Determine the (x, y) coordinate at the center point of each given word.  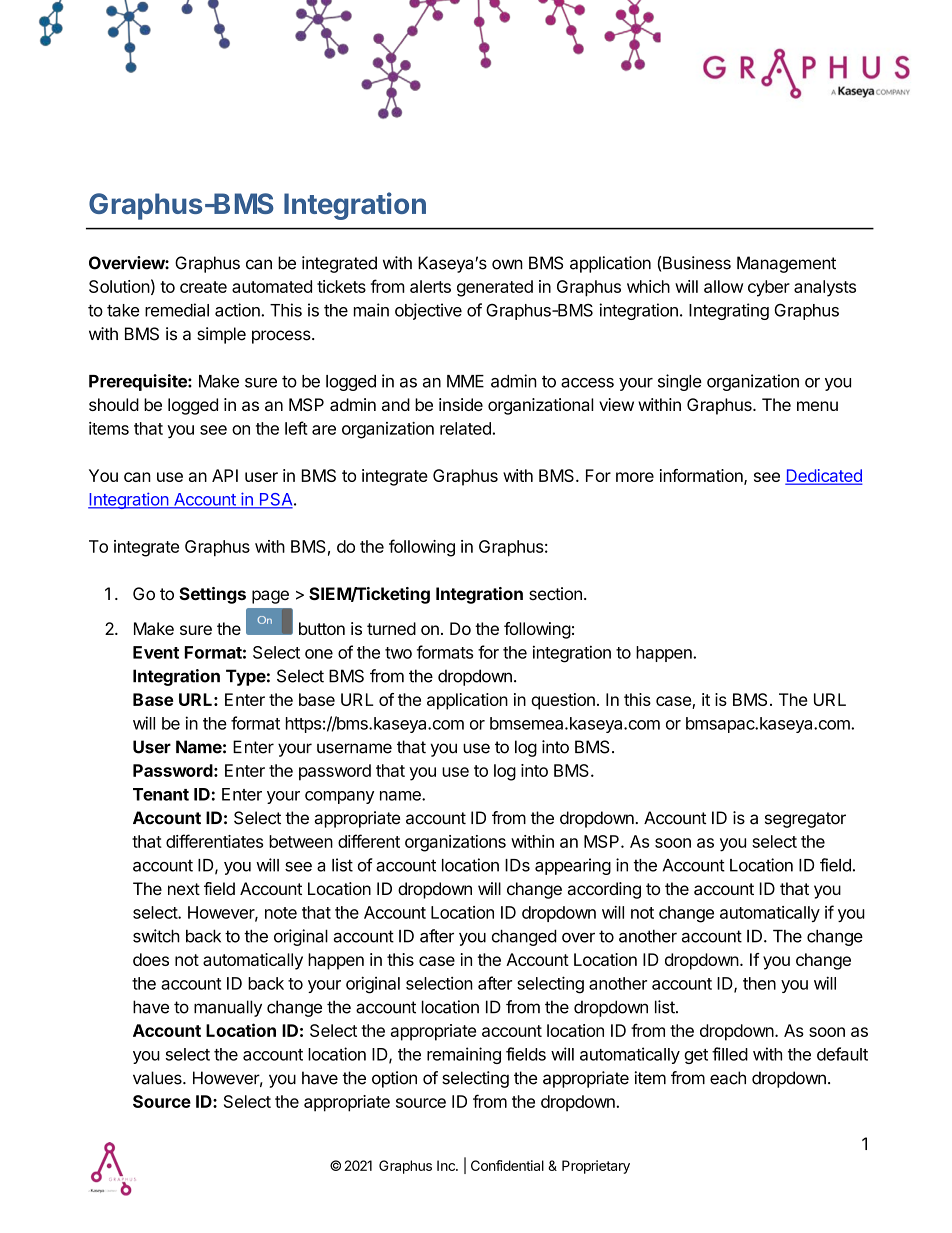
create (203, 287)
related (465, 428)
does (151, 959)
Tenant (161, 794)
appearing (573, 866)
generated (495, 288)
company (339, 797)
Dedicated (824, 477)
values (158, 1078)
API (225, 475)
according (604, 890)
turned (391, 628)
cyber (769, 288)
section (555, 593)
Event (156, 652)
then (759, 983)
